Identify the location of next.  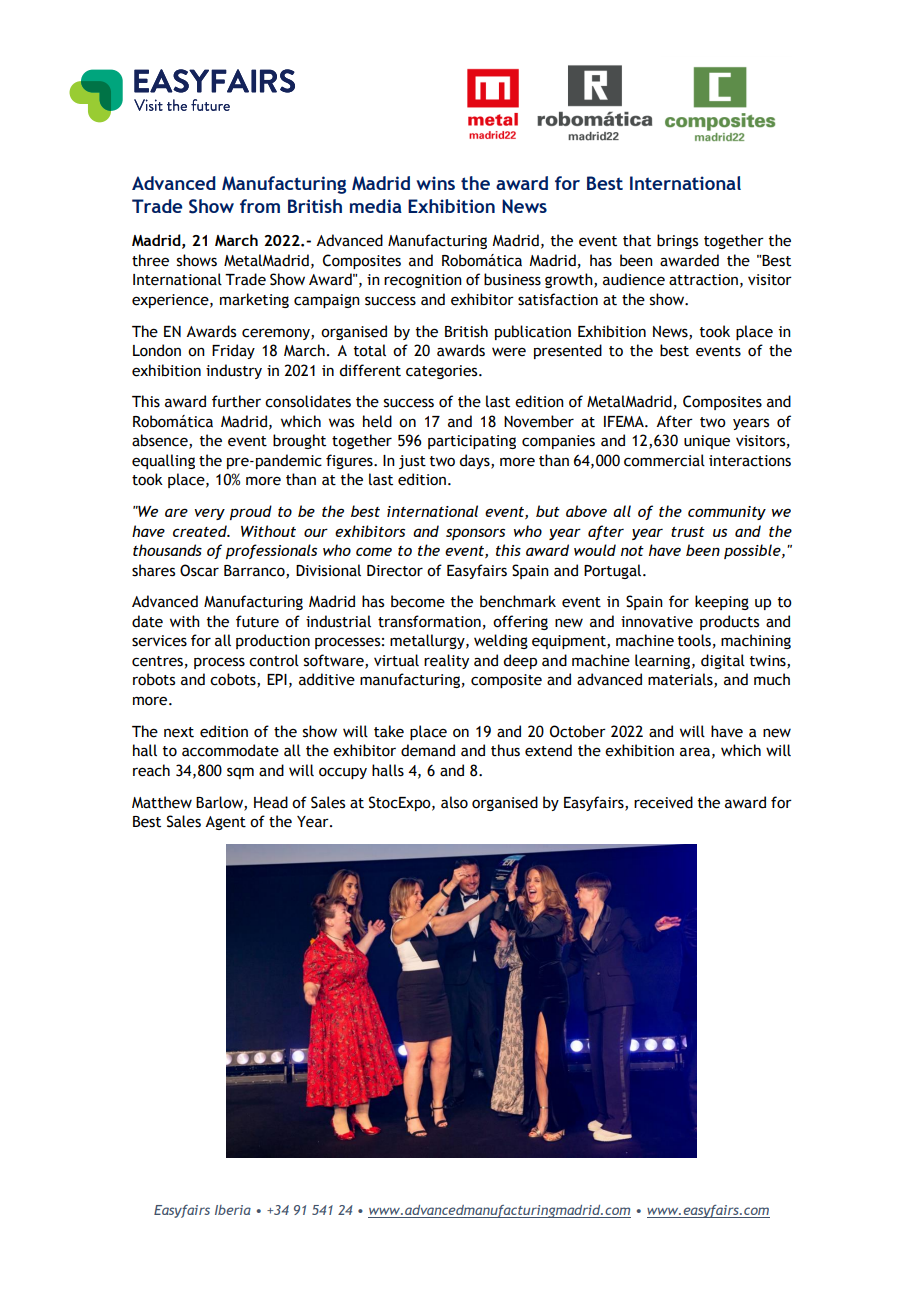
(179, 732).
